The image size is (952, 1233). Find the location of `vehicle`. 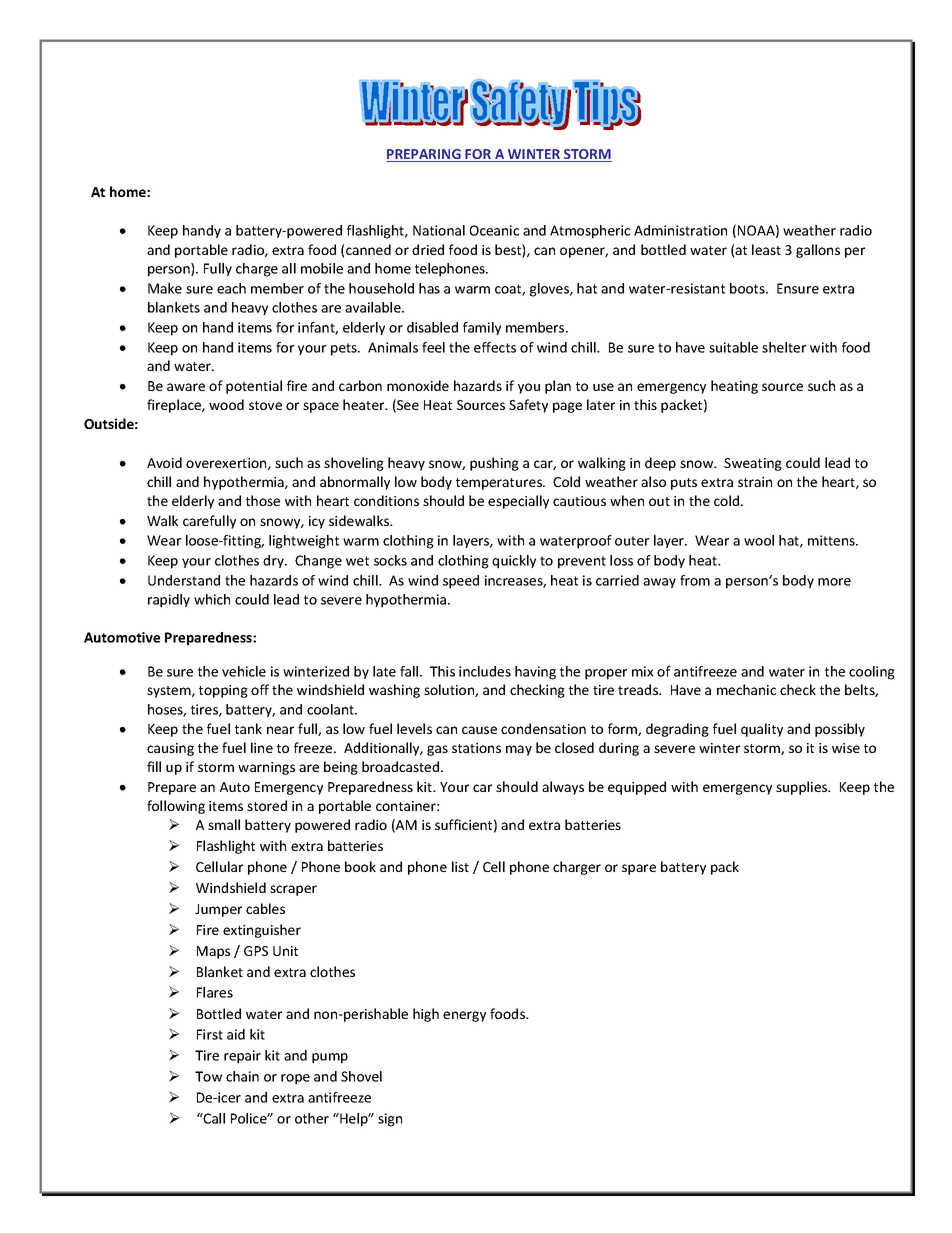

vehicle is located at coordinates (244, 671).
